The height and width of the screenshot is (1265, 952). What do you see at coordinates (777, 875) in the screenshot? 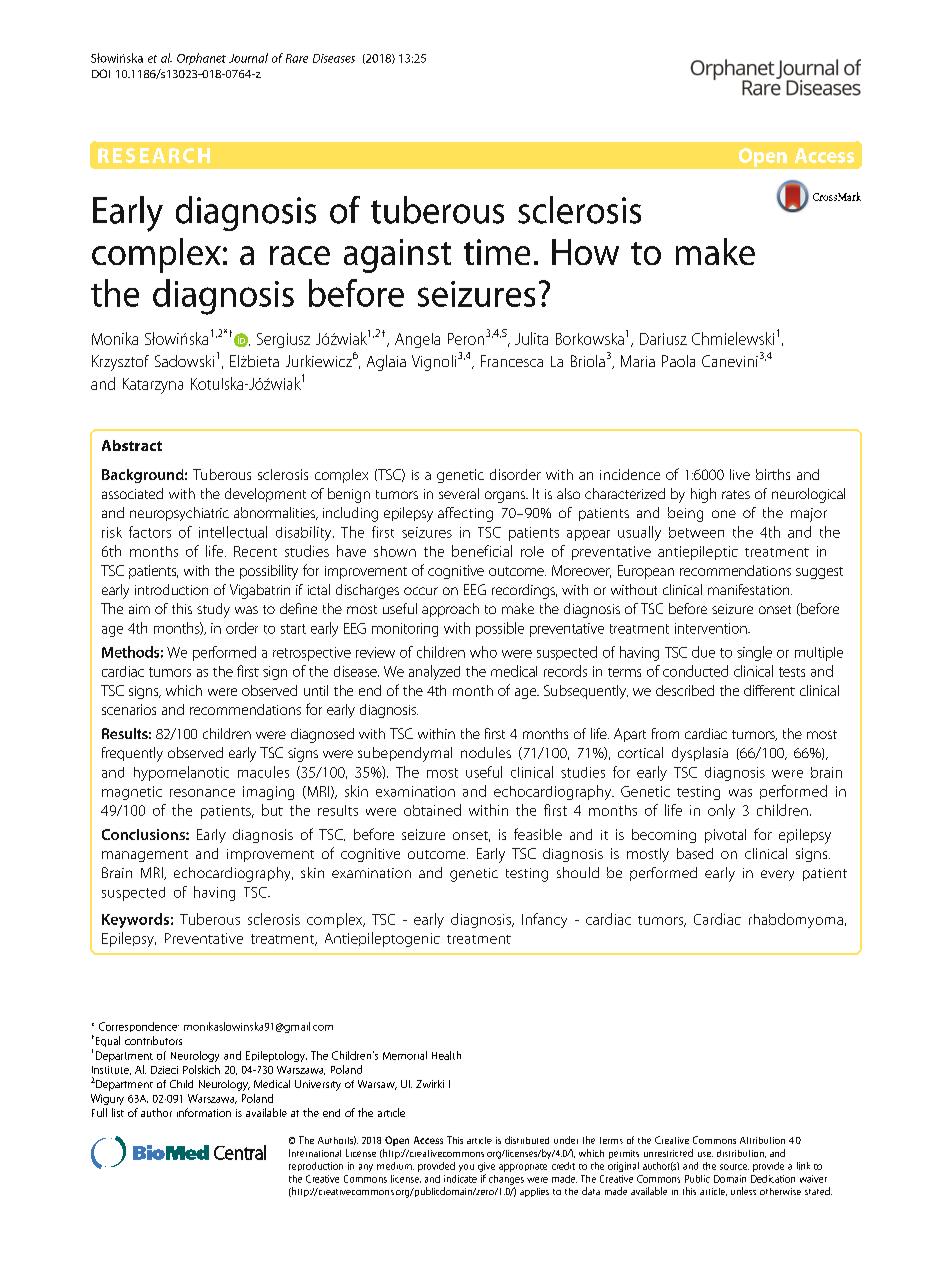
I see `every` at bounding box center [777, 875].
